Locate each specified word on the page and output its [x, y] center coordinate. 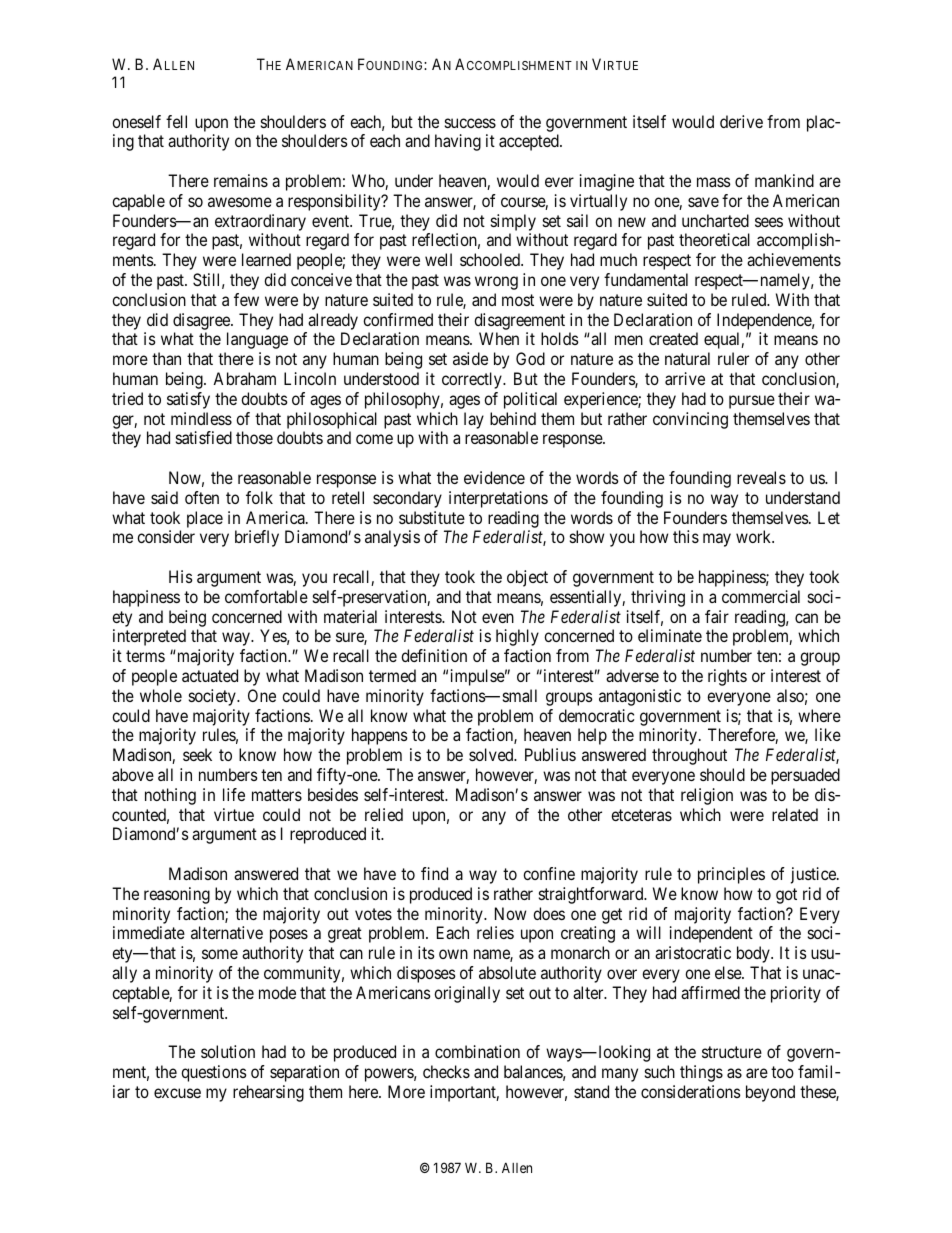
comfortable [266, 596]
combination [477, 1051]
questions [214, 1073]
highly [517, 637]
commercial [761, 596]
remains [241, 180]
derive [741, 121]
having [458, 142]
